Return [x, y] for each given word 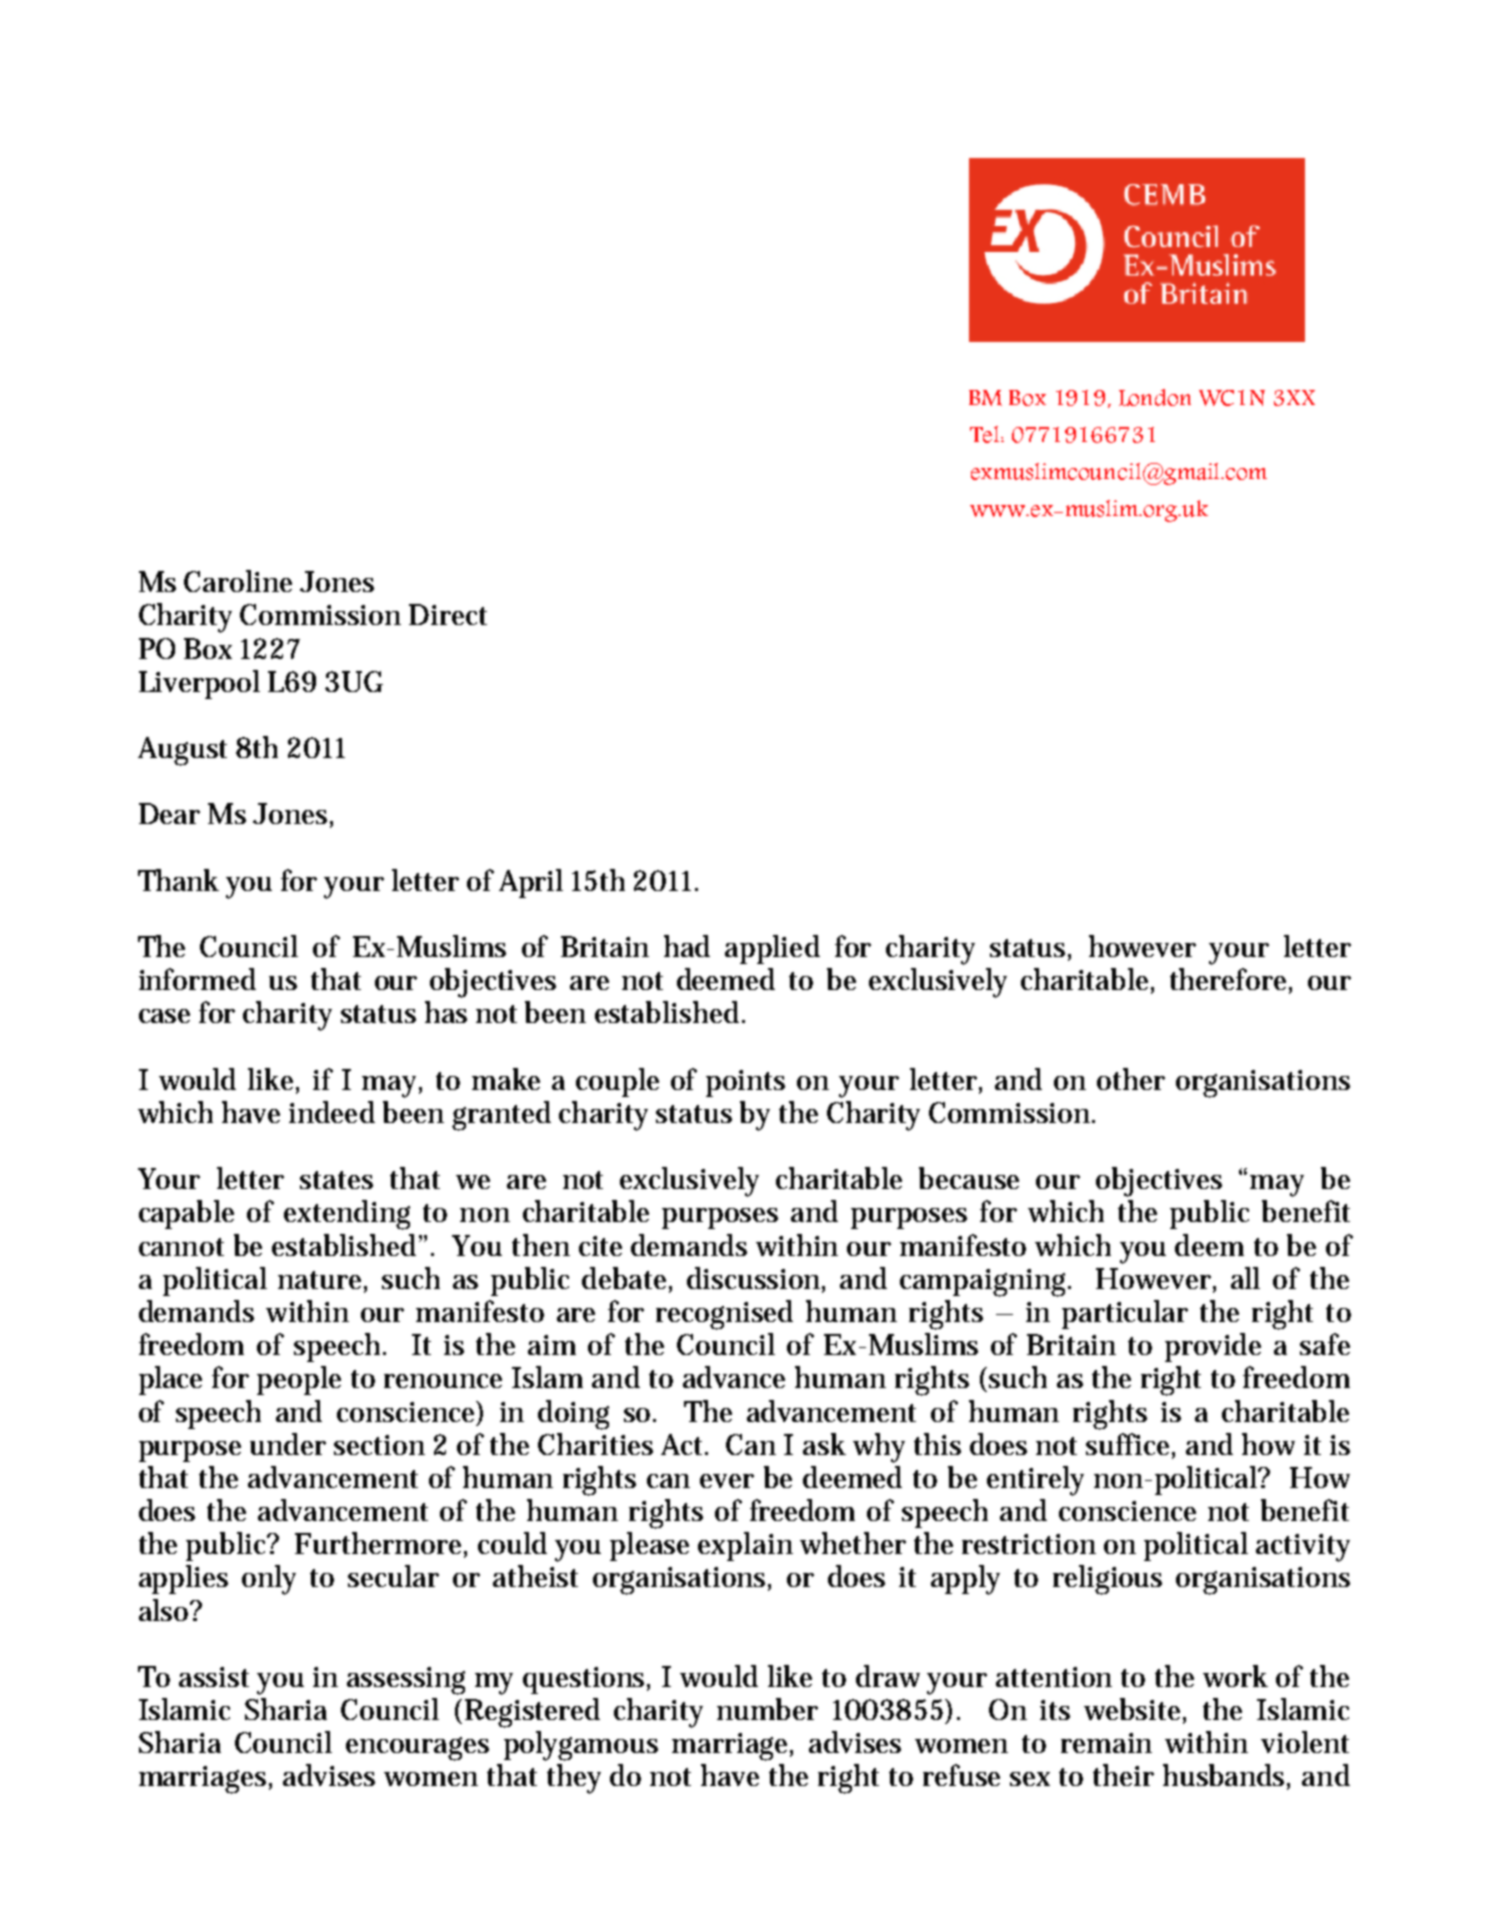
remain [1106, 1743]
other [1131, 1079]
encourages [417, 1749]
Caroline [238, 581]
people [299, 1380]
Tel [986, 434]
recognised [724, 1315]
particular [1125, 1314]
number [767, 1709]
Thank [178, 880]
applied [772, 949]
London [1155, 397]
